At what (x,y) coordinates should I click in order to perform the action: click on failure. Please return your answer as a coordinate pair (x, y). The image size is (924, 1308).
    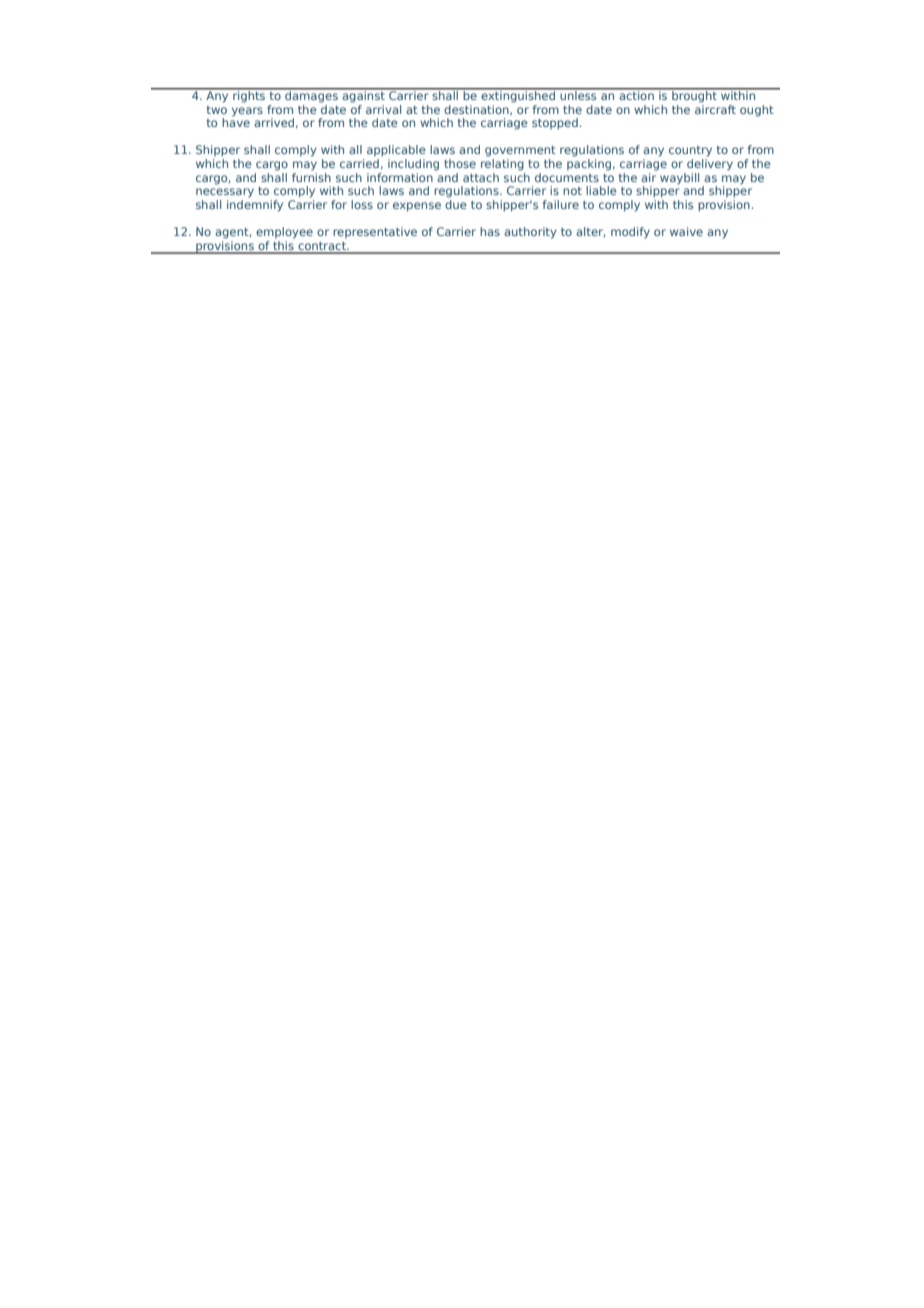
    Looking at the image, I should click on (561, 204).
